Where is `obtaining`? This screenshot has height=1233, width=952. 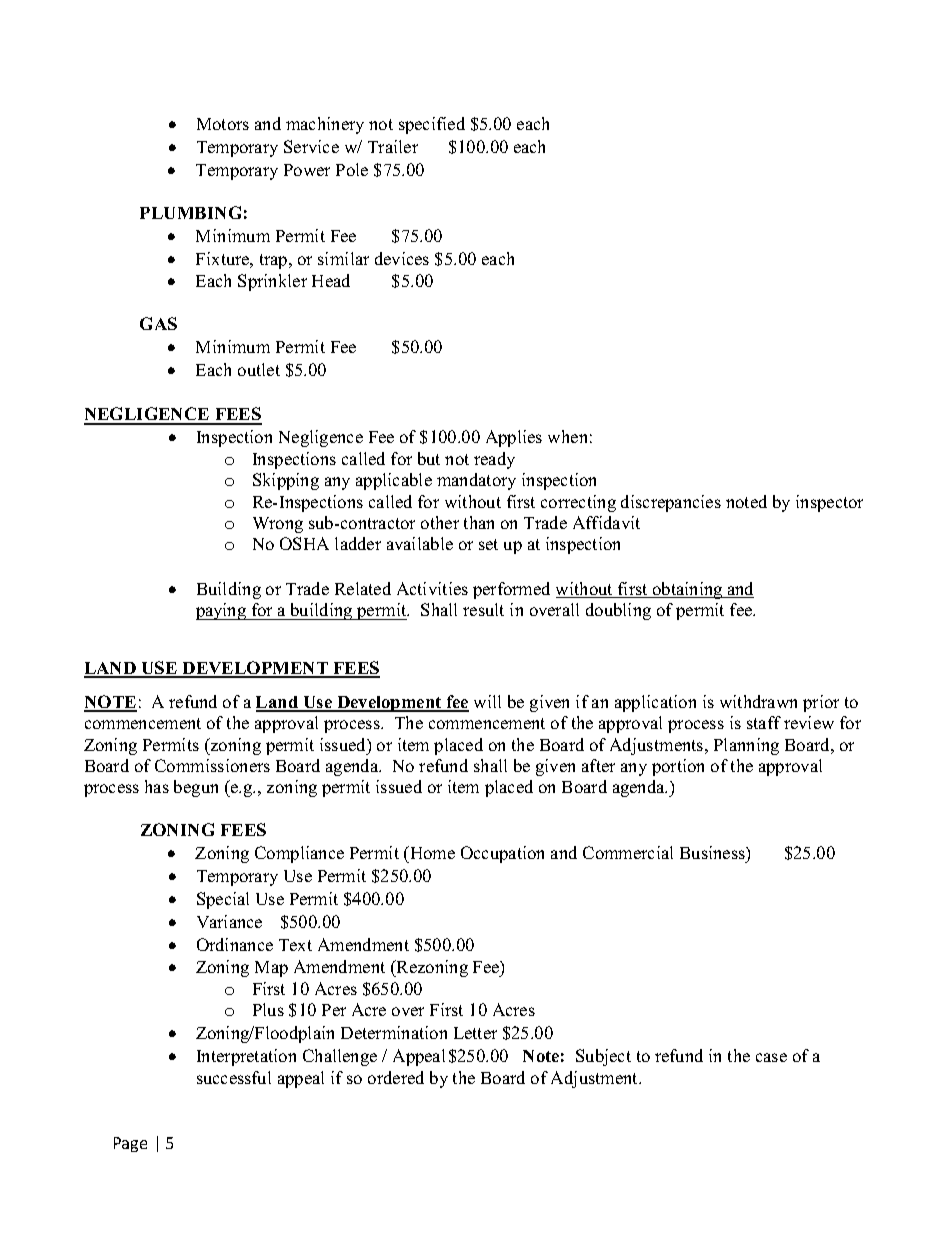 obtaining is located at coordinates (688, 590).
